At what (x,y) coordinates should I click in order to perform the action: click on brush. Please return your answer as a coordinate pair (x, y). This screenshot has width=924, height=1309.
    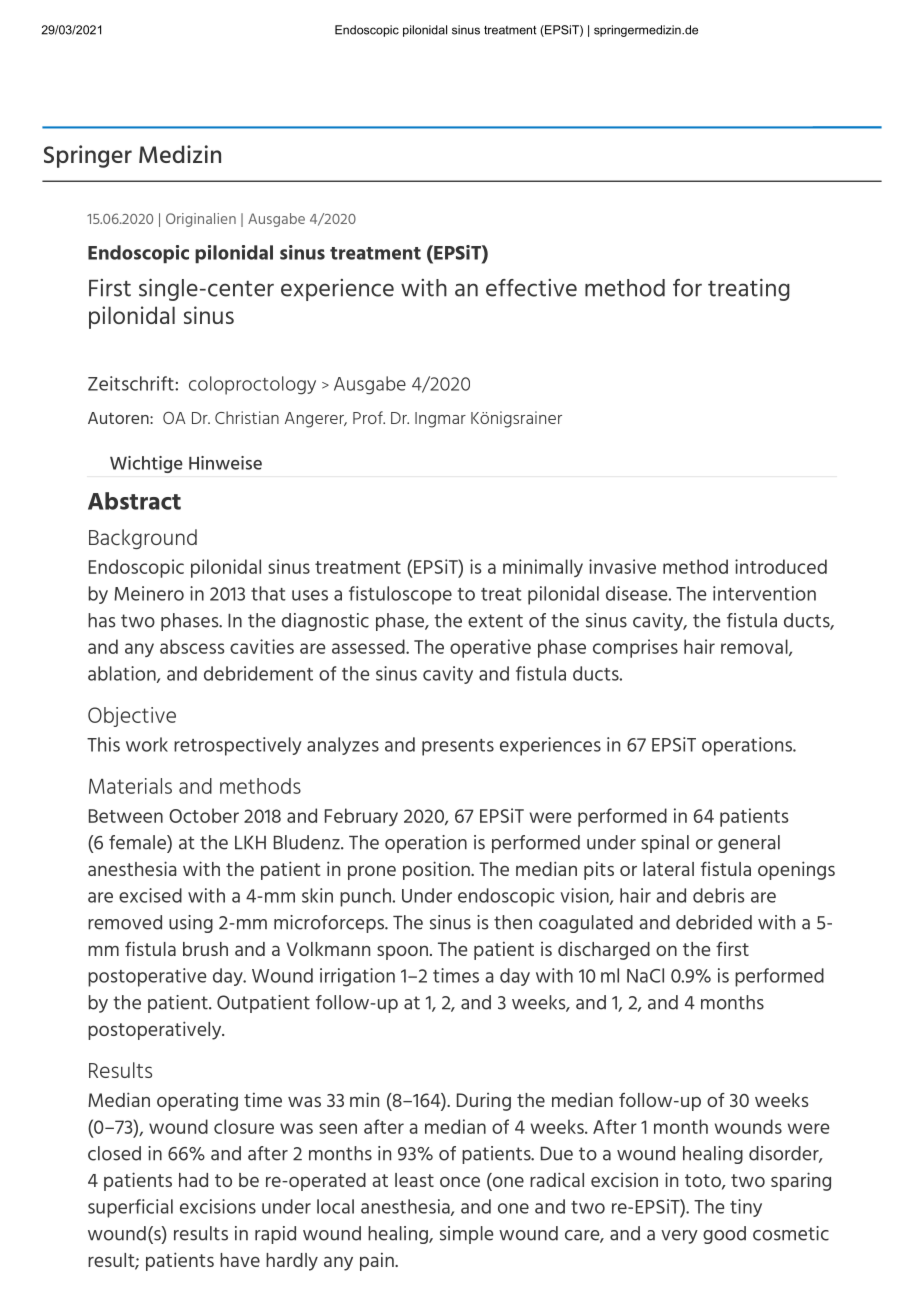
    Looking at the image, I should click on (205, 949).
